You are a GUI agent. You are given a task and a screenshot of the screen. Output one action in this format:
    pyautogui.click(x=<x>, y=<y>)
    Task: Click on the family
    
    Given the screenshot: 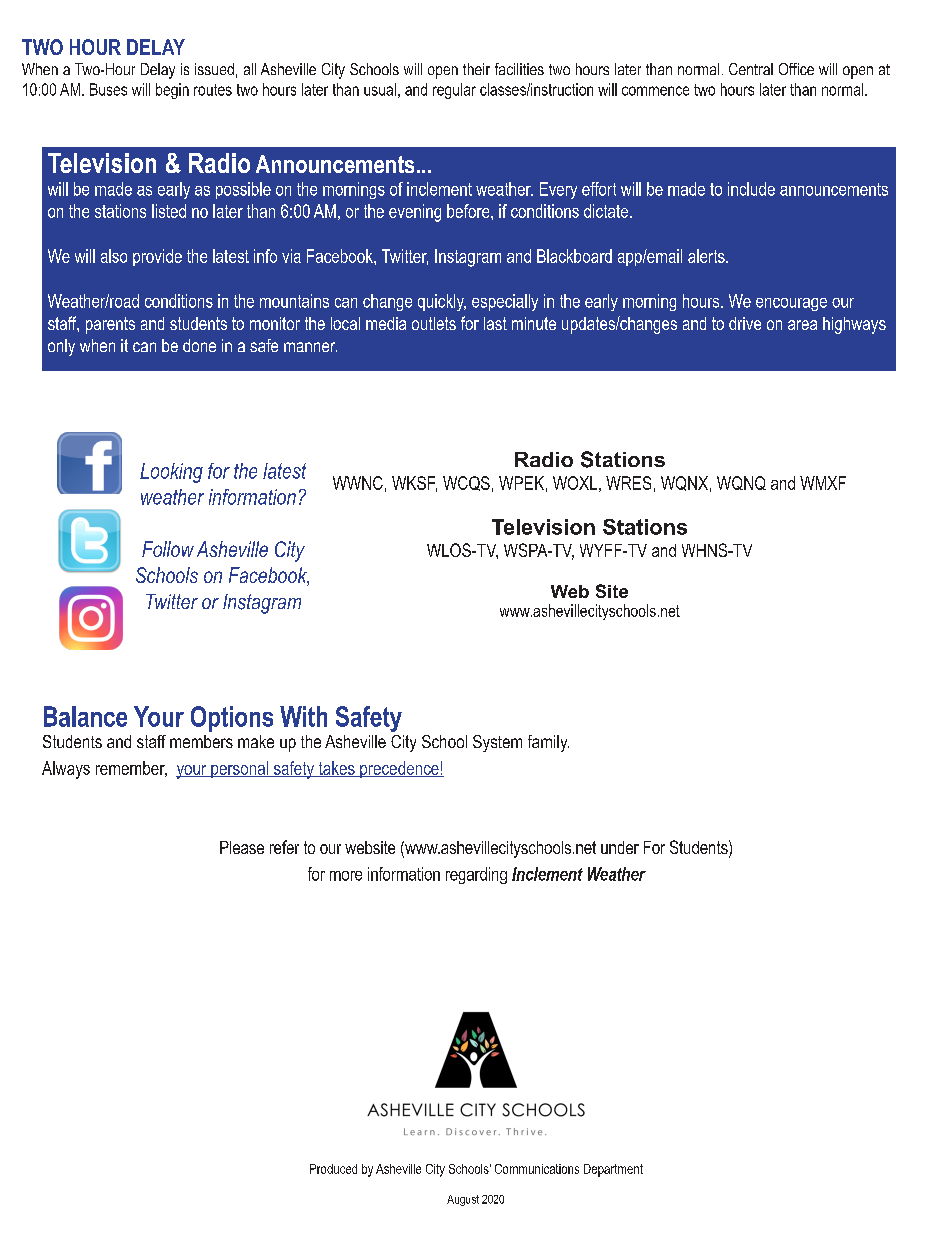 What is the action you would take?
    pyautogui.click(x=548, y=743)
